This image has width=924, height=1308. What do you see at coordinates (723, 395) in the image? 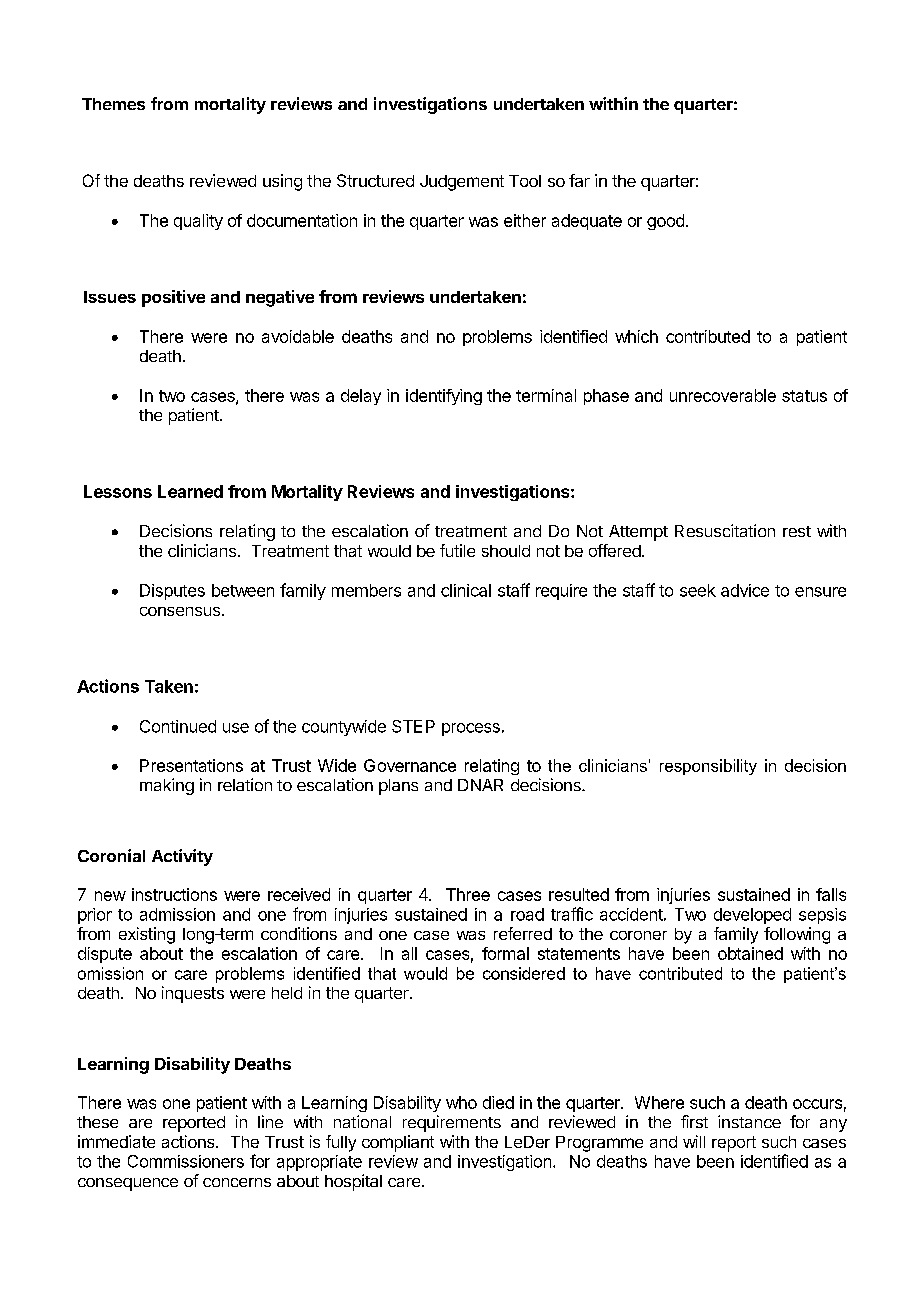
I see `unrecoverable` at bounding box center [723, 395].
